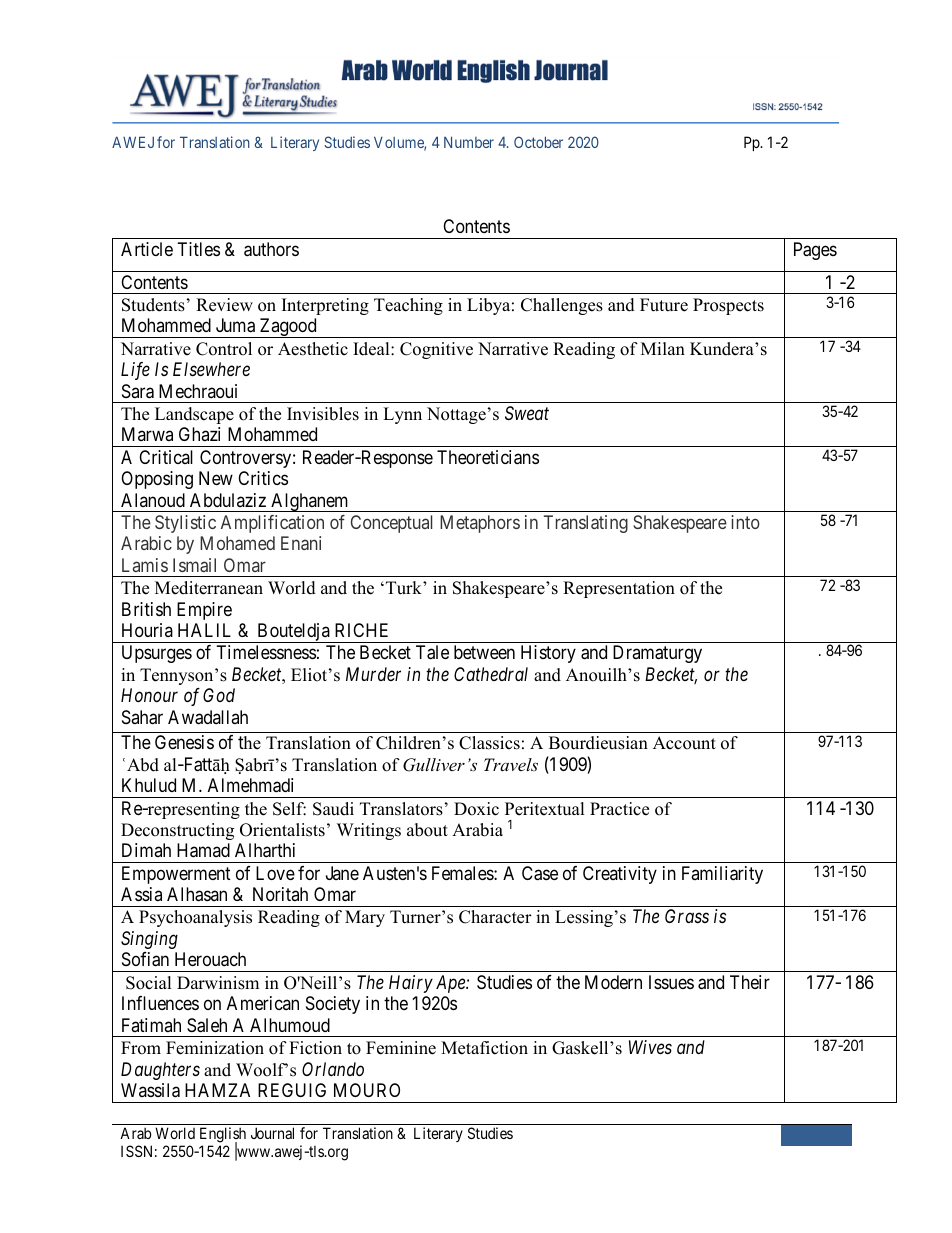  What do you see at coordinates (489, 743) in the screenshot?
I see `Classics` at bounding box center [489, 743].
